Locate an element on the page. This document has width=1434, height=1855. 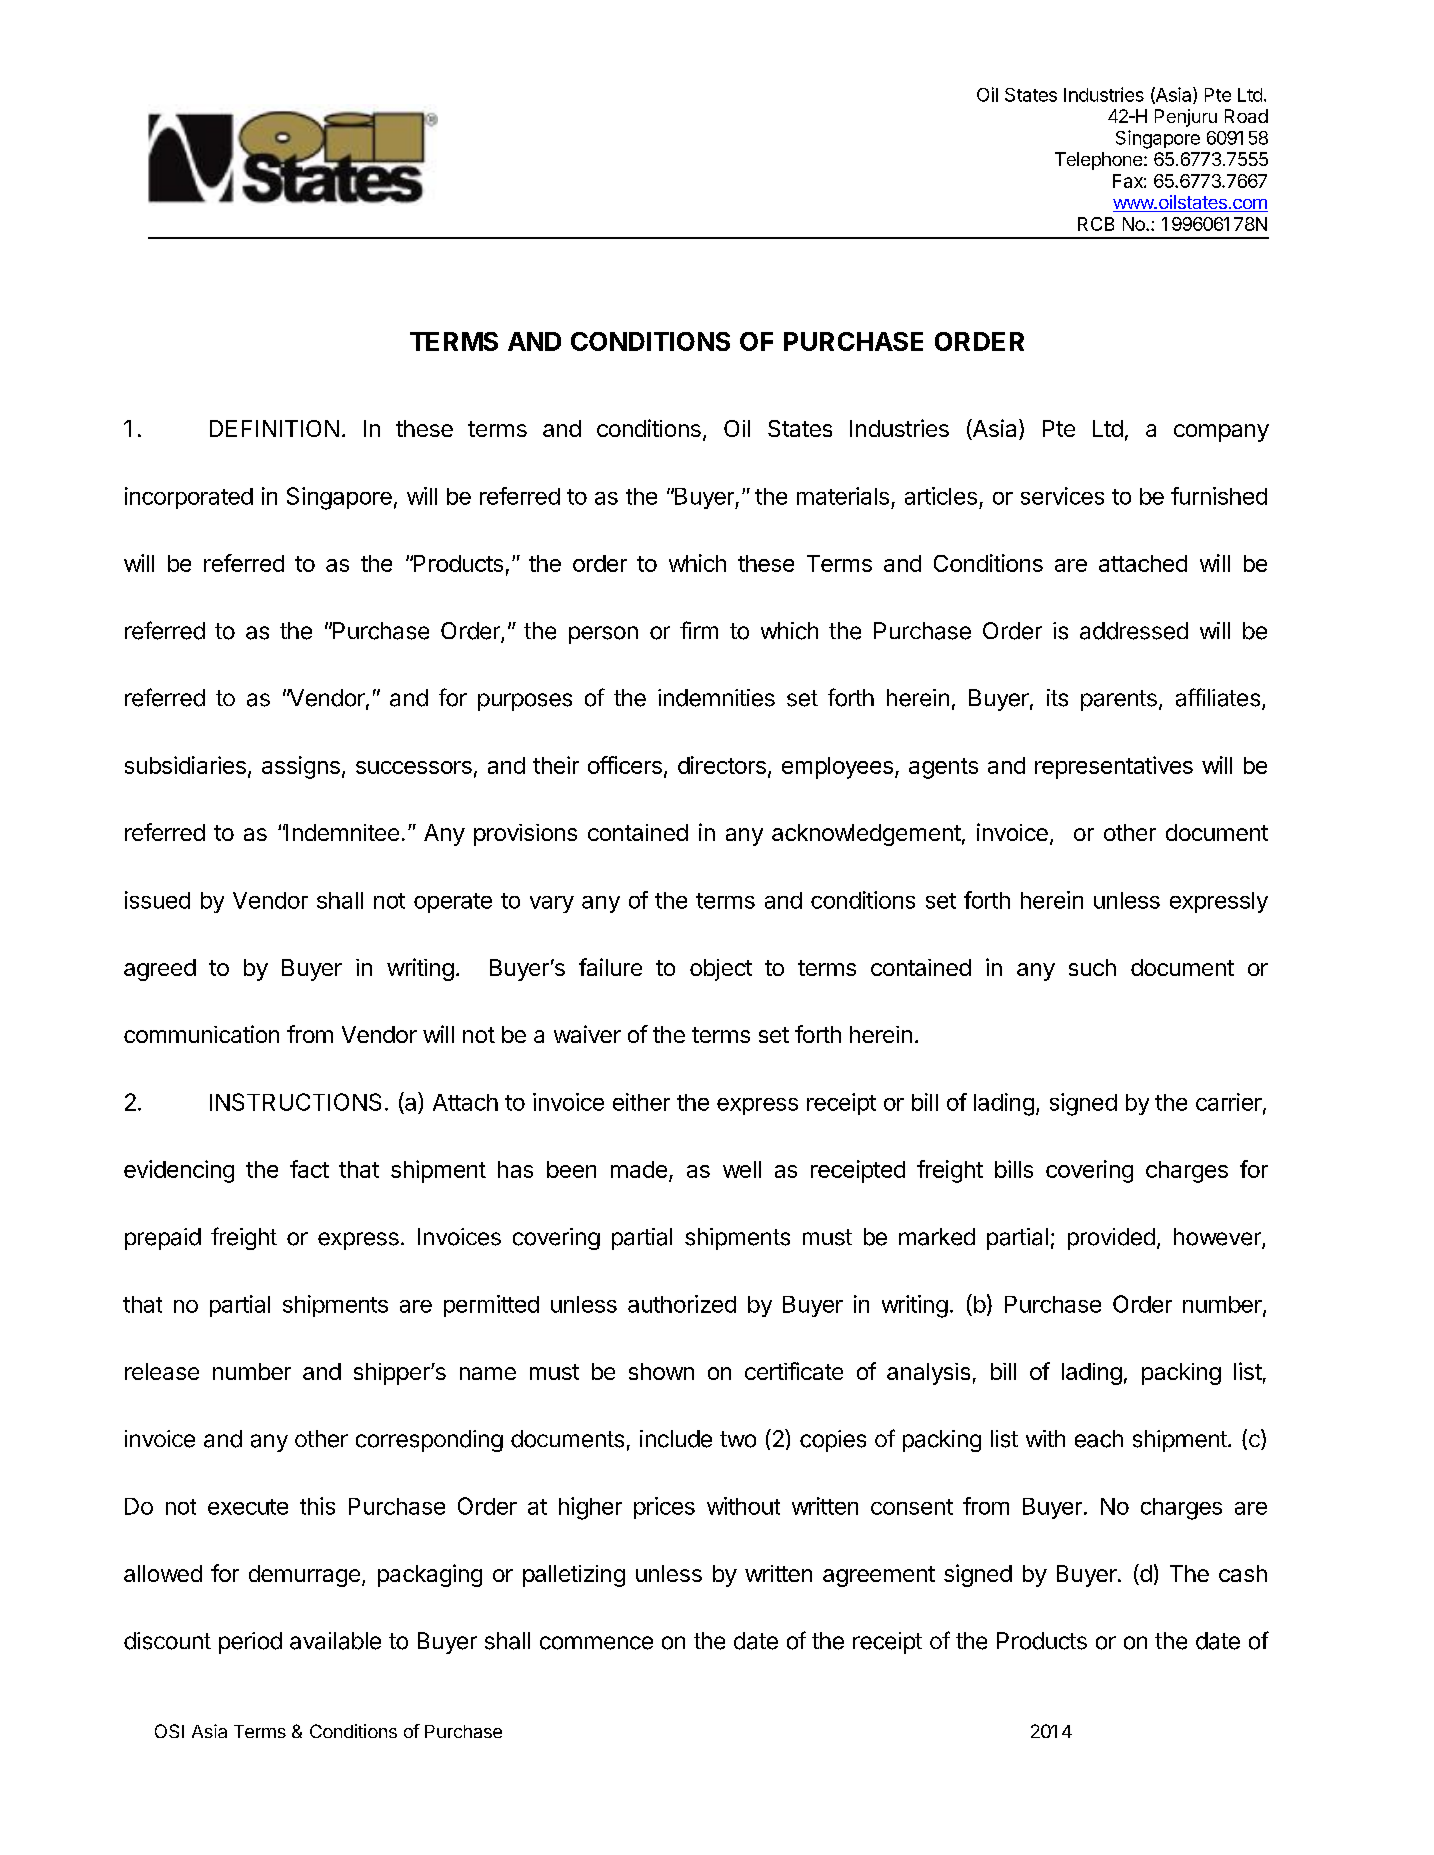
period is located at coordinates (250, 1643).
